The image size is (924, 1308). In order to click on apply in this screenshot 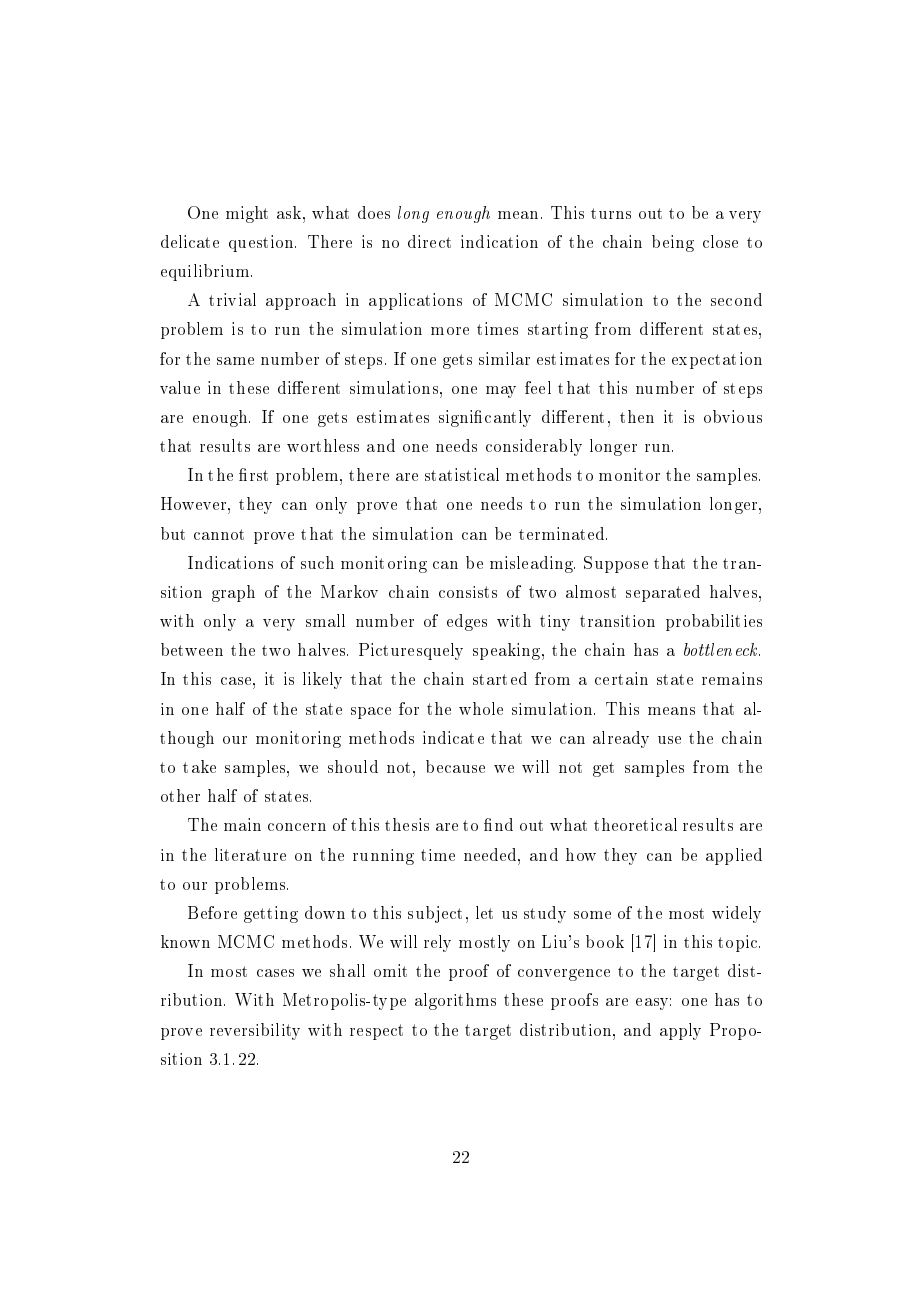, I will do `click(680, 1031)`.
